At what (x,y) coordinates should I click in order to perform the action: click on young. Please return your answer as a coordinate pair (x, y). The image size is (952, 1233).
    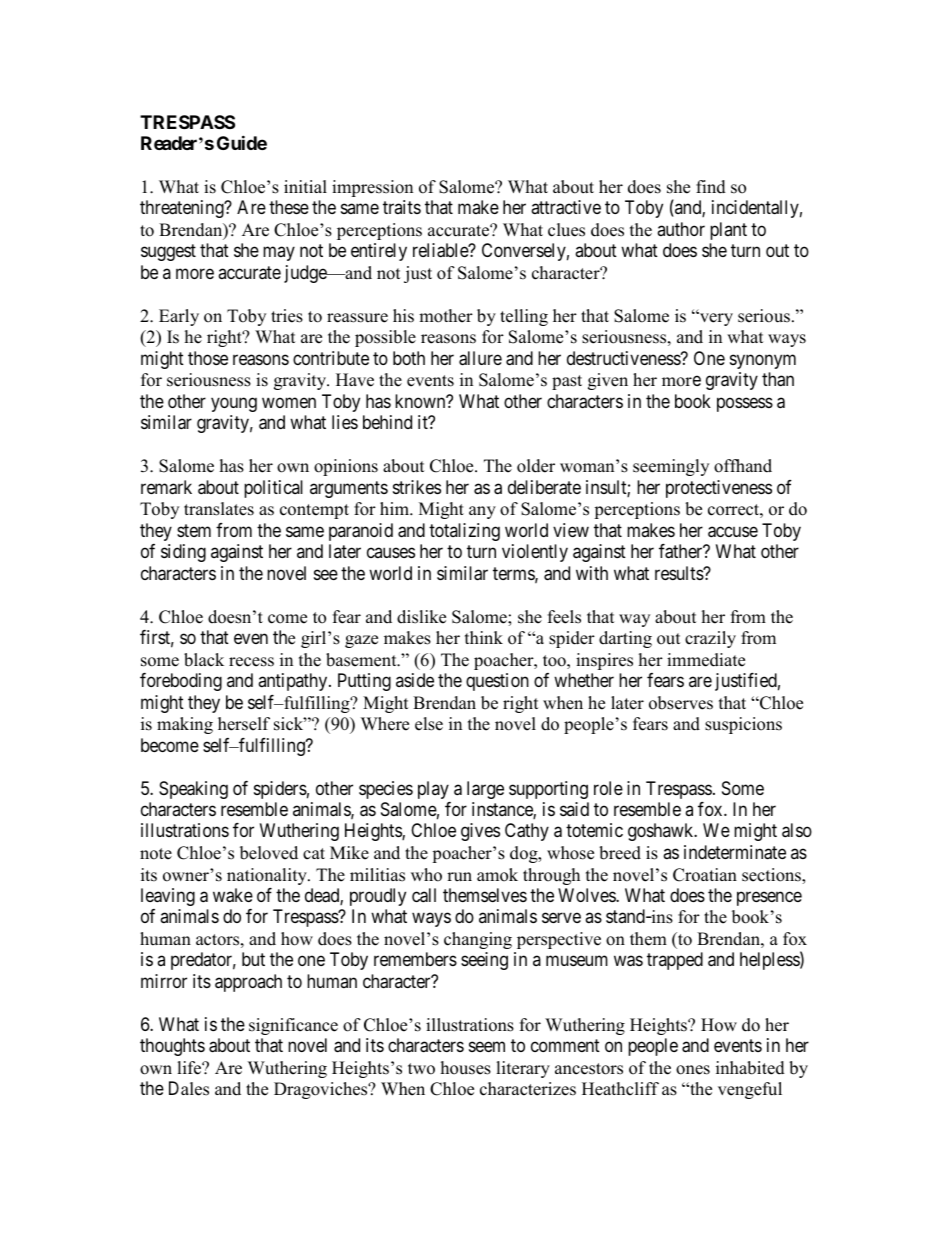
    Looking at the image, I should click on (234, 404).
